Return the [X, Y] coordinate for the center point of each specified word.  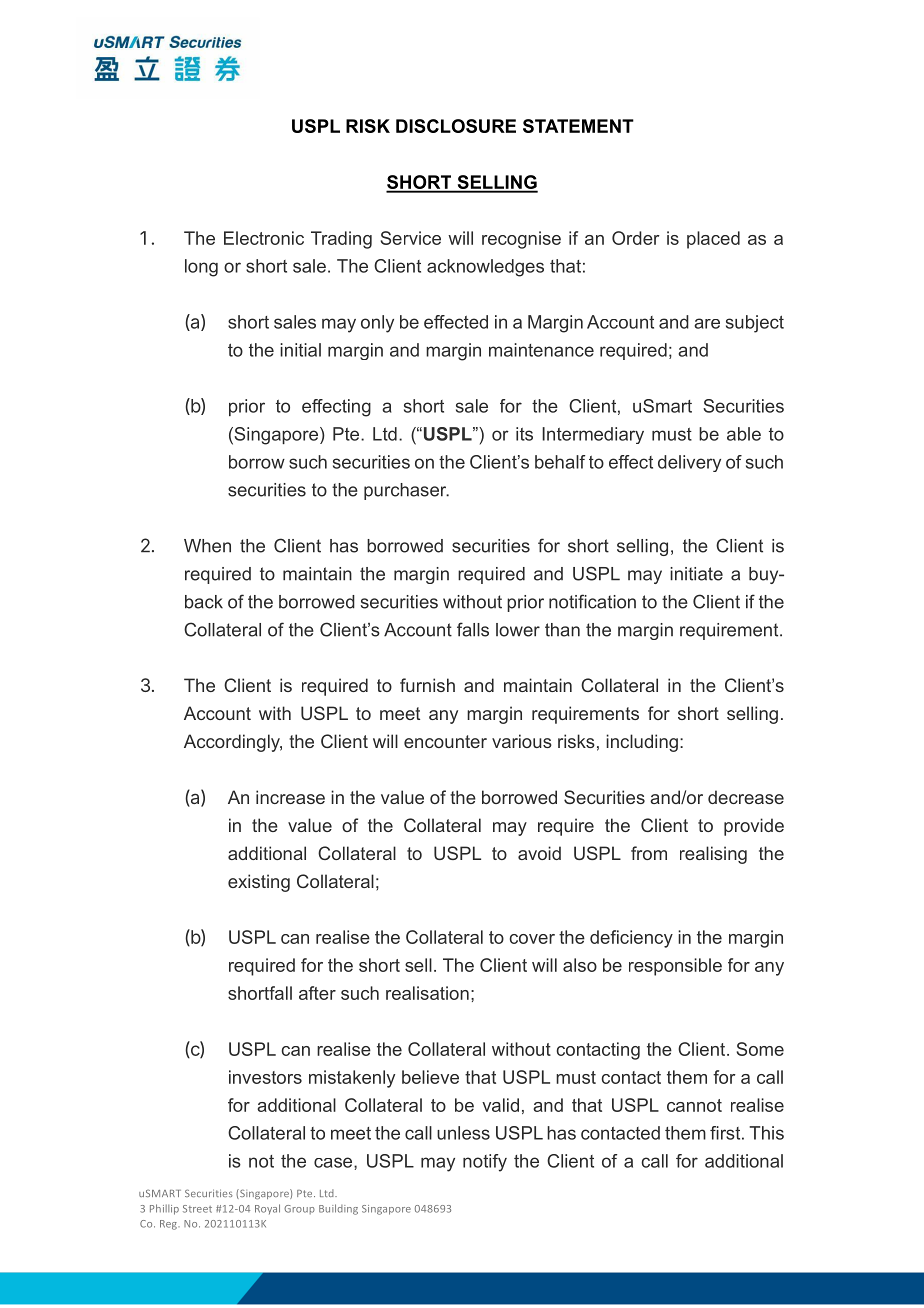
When [207, 546]
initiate [696, 574]
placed [713, 240]
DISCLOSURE [456, 126]
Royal [267, 1209]
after [317, 993]
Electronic [264, 238]
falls [473, 629]
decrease [746, 797]
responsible [675, 967]
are [707, 323]
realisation [427, 993]
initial [300, 350]
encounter [445, 741]
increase [290, 797]
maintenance [541, 350]
